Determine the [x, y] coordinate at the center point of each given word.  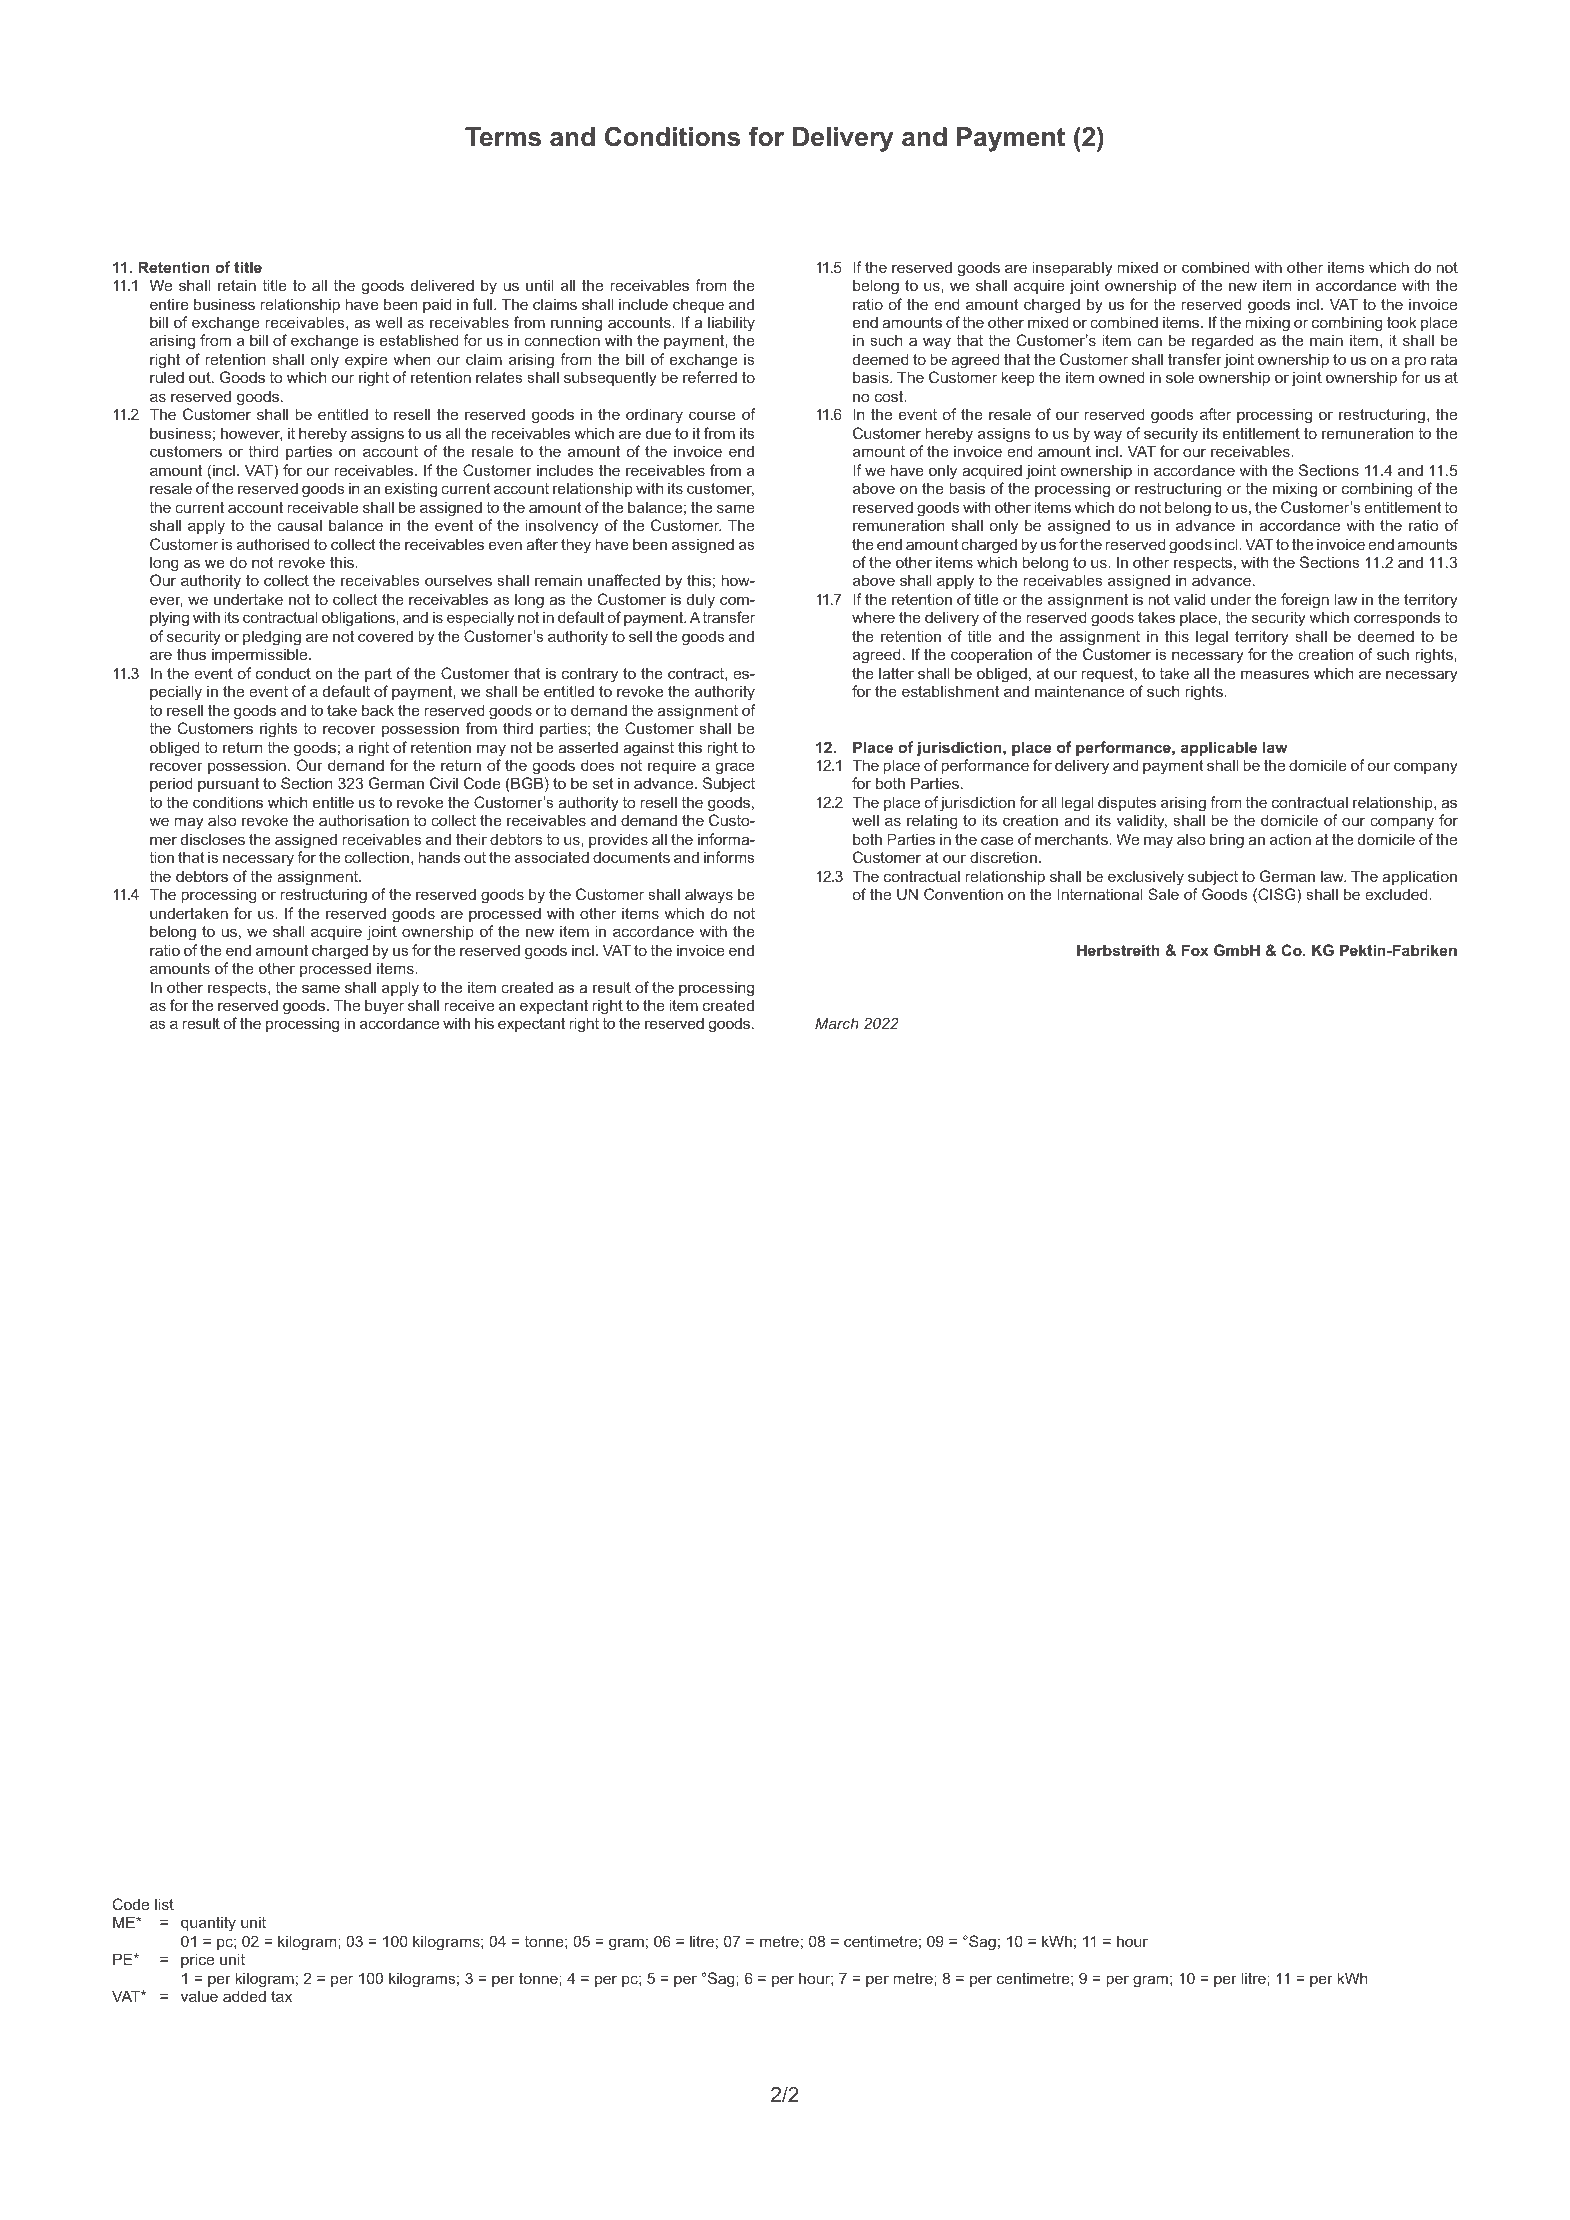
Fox [1195, 950]
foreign [1305, 601]
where [873, 617]
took [1402, 322]
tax [281, 1996]
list [164, 1904]
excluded [1397, 894]
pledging [272, 638]
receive [469, 1005]
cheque [698, 305]
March [837, 1023]
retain [237, 285]
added [244, 1996]
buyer [384, 1007]
